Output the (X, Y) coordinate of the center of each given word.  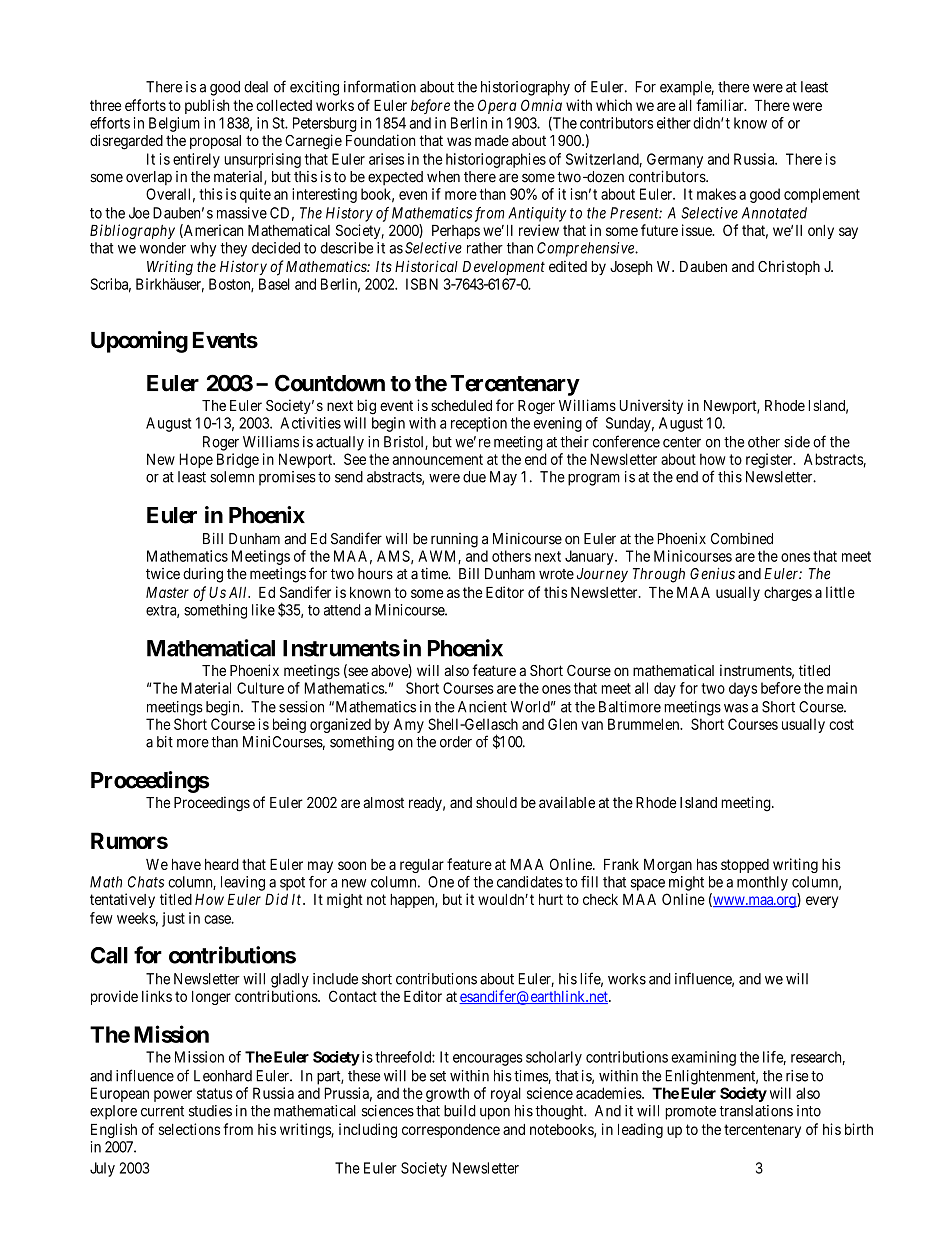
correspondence (451, 1131)
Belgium (174, 124)
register (770, 460)
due (474, 477)
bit (165, 742)
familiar (721, 105)
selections (189, 1129)
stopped (745, 866)
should (496, 802)
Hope (196, 460)
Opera (497, 106)
